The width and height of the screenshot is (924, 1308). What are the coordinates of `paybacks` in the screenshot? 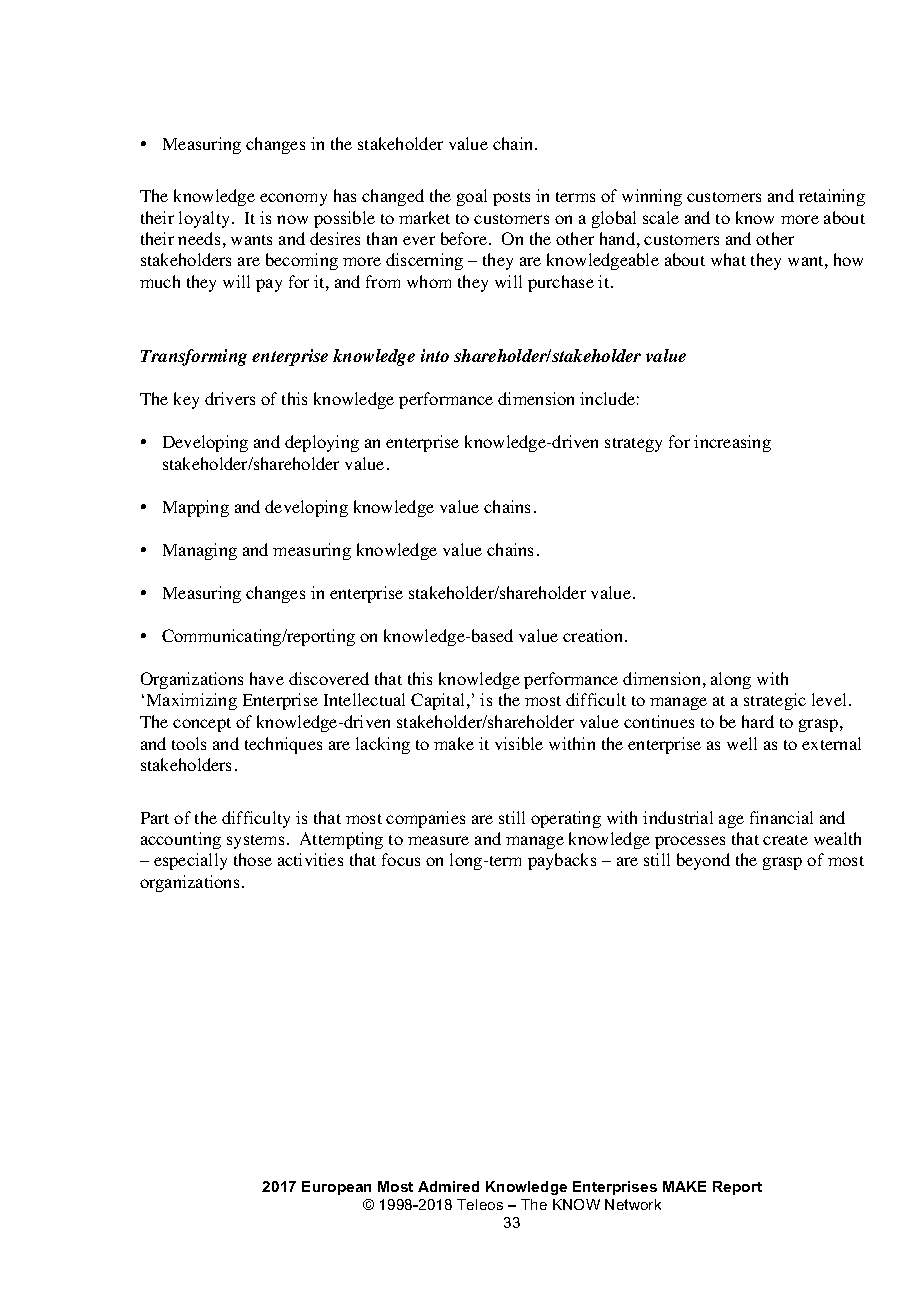 It's located at (562, 861).
